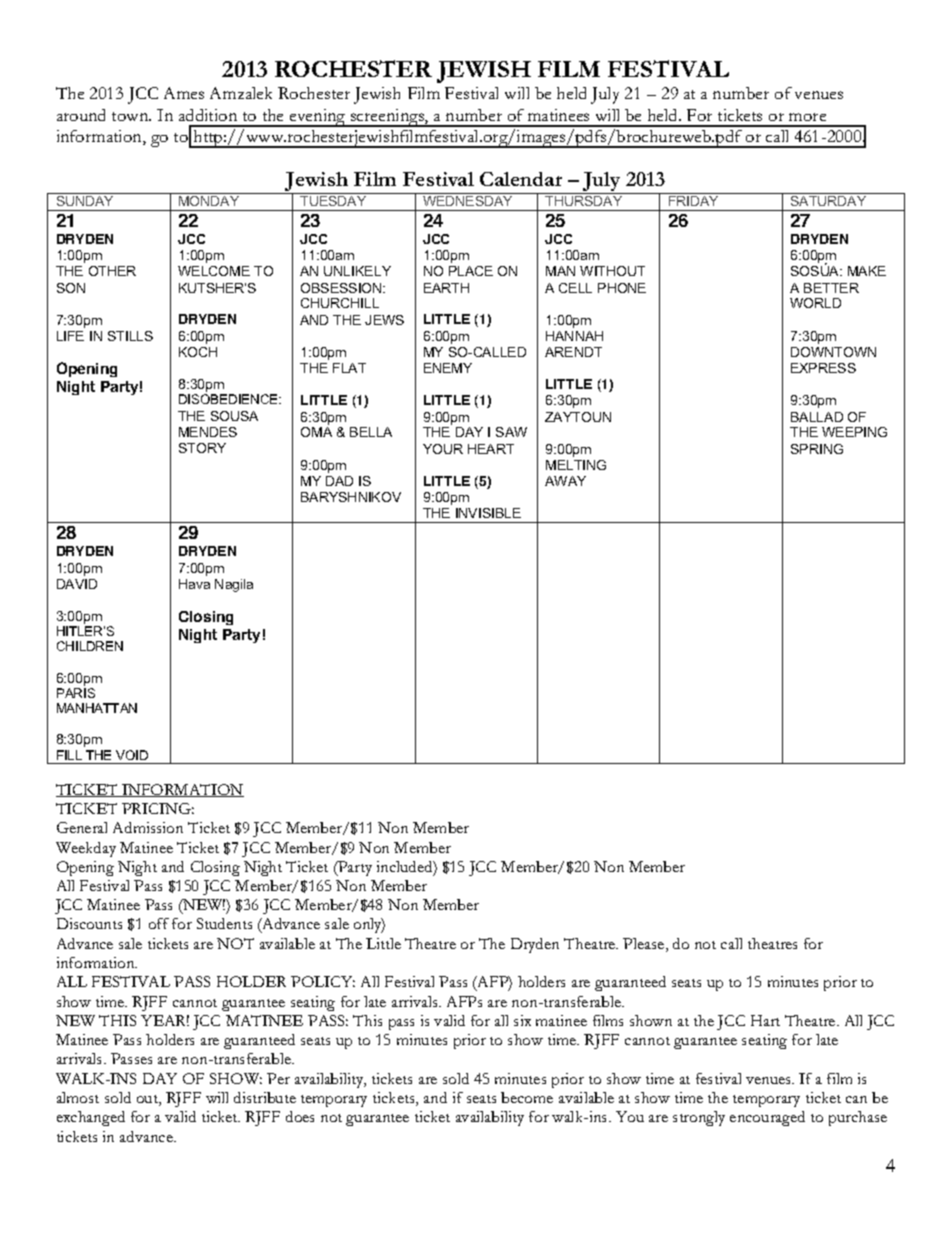  I want to click on EXPRESS, so click(823, 368).
